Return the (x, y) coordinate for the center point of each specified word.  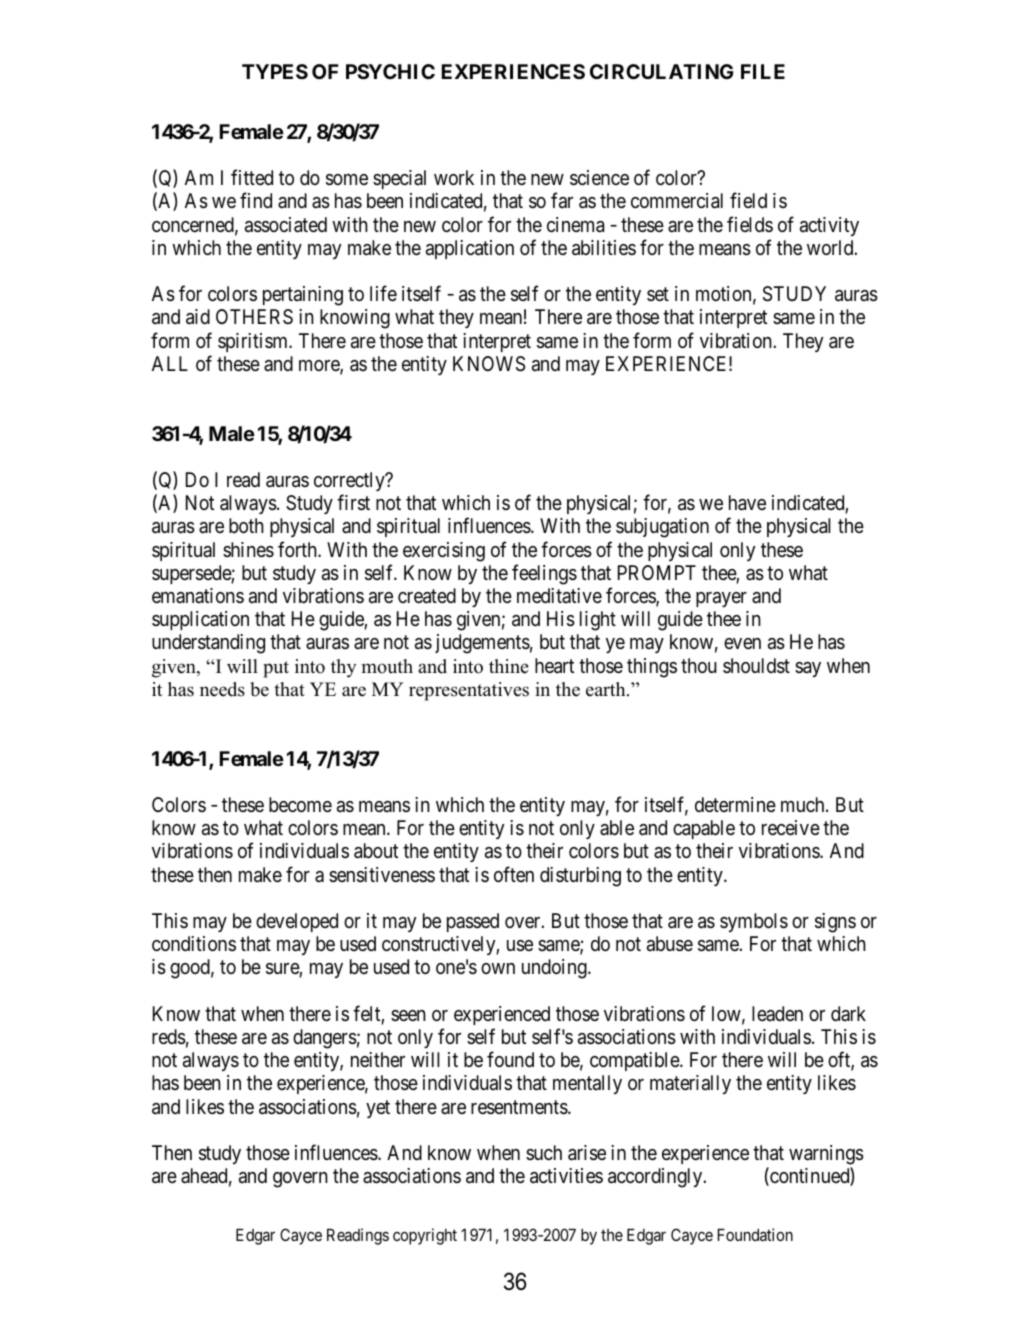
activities (566, 1176)
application (470, 249)
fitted (252, 177)
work (454, 177)
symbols (754, 922)
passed (473, 922)
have (747, 503)
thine (509, 666)
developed (297, 922)
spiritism (254, 342)
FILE (763, 71)
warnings (826, 1155)
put (276, 669)
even (742, 643)
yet (378, 1109)
